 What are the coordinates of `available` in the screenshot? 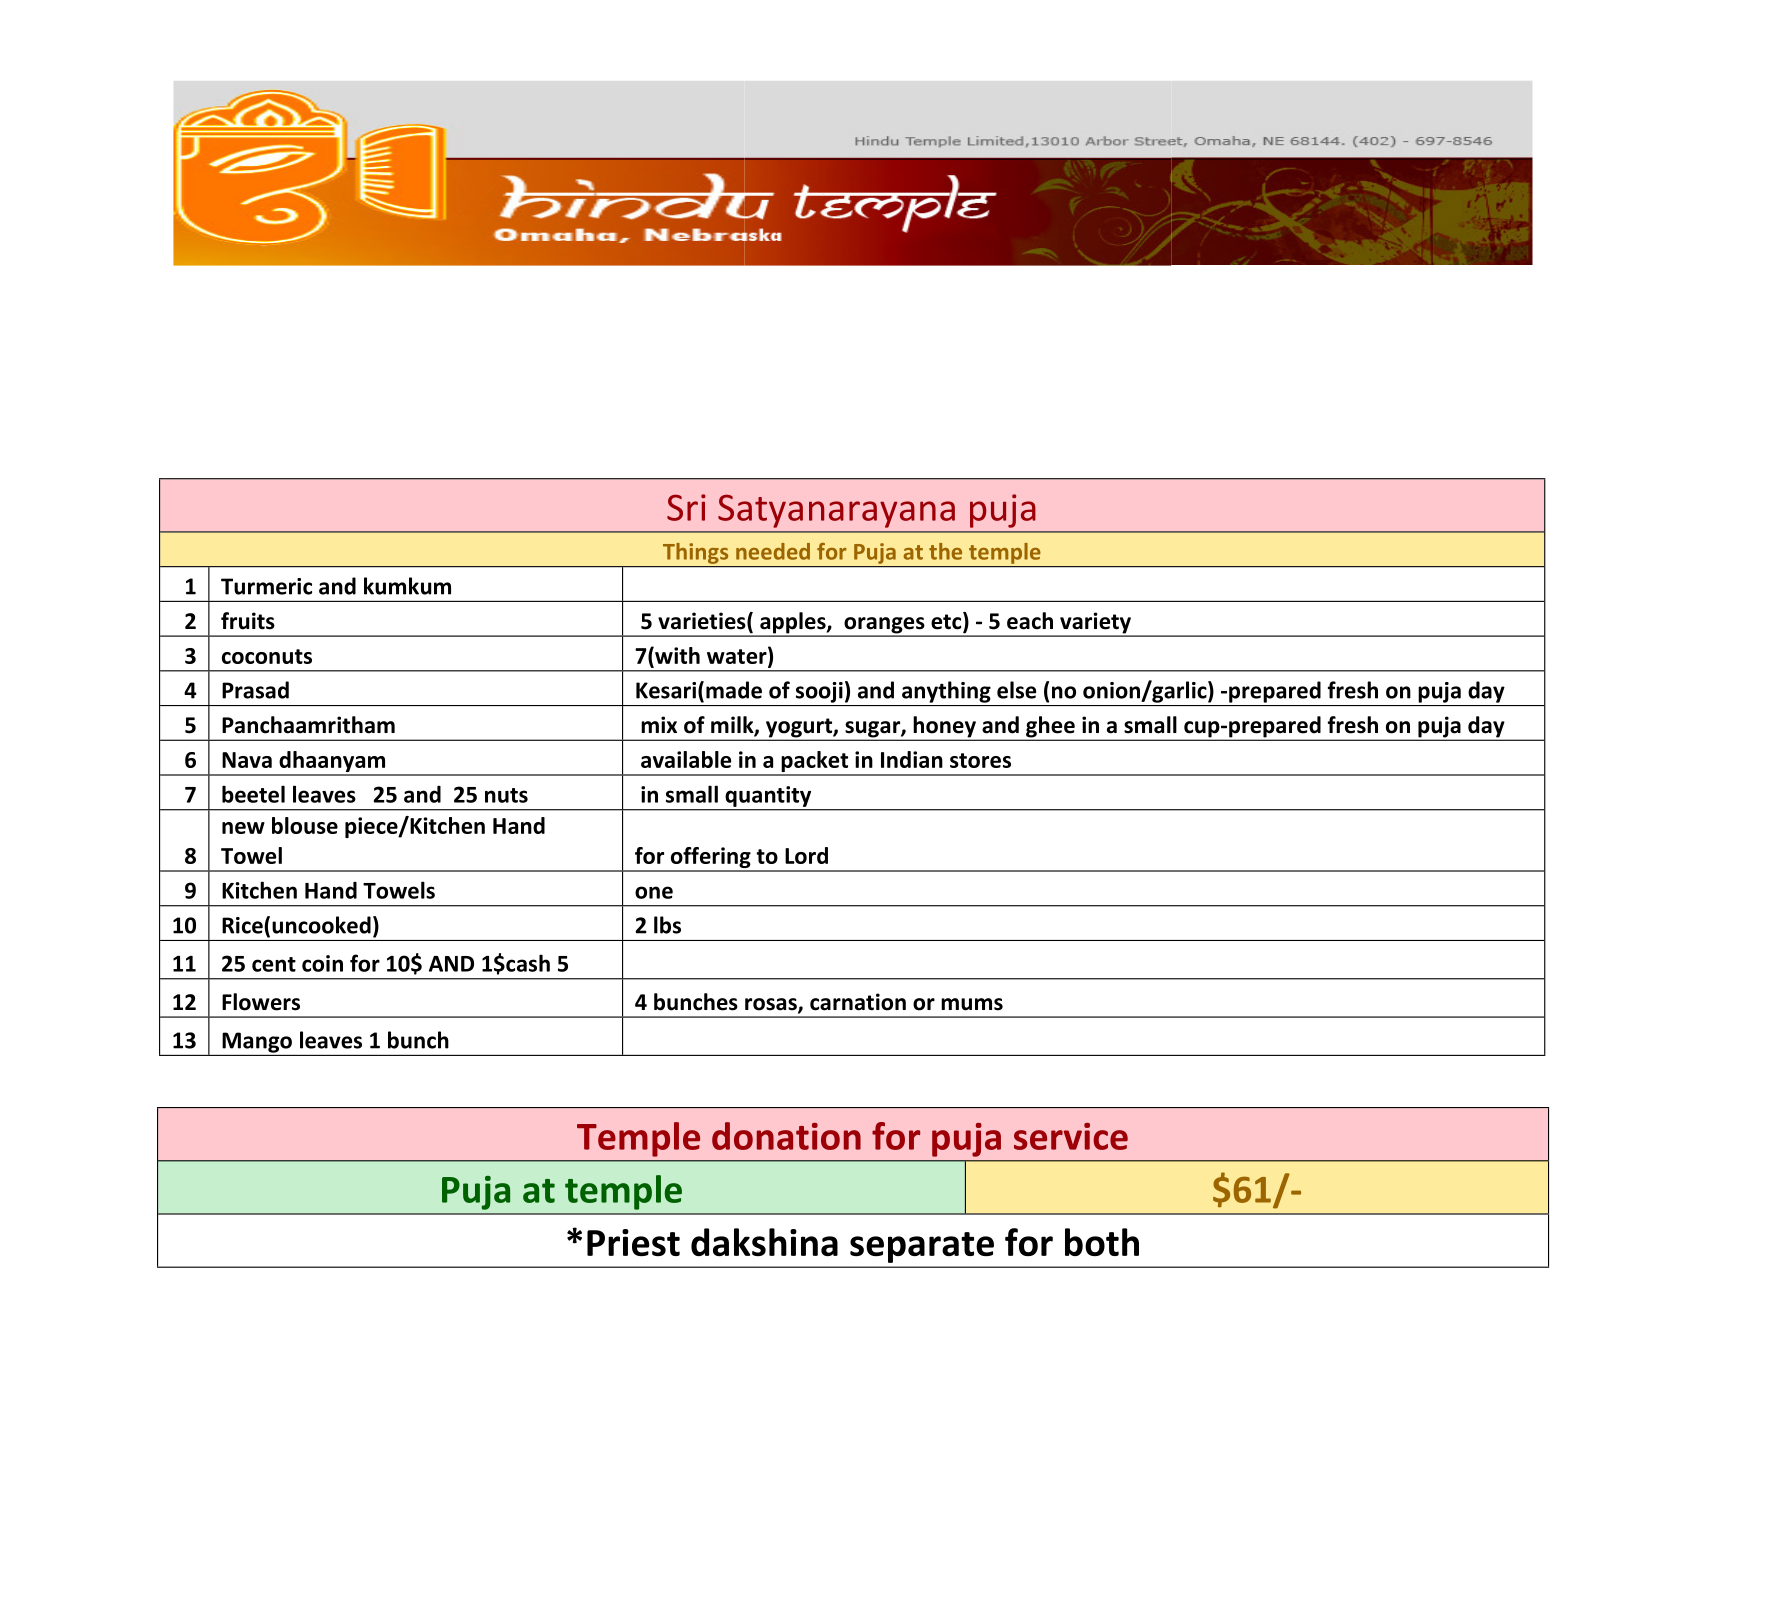 It's located at (686, 759).
